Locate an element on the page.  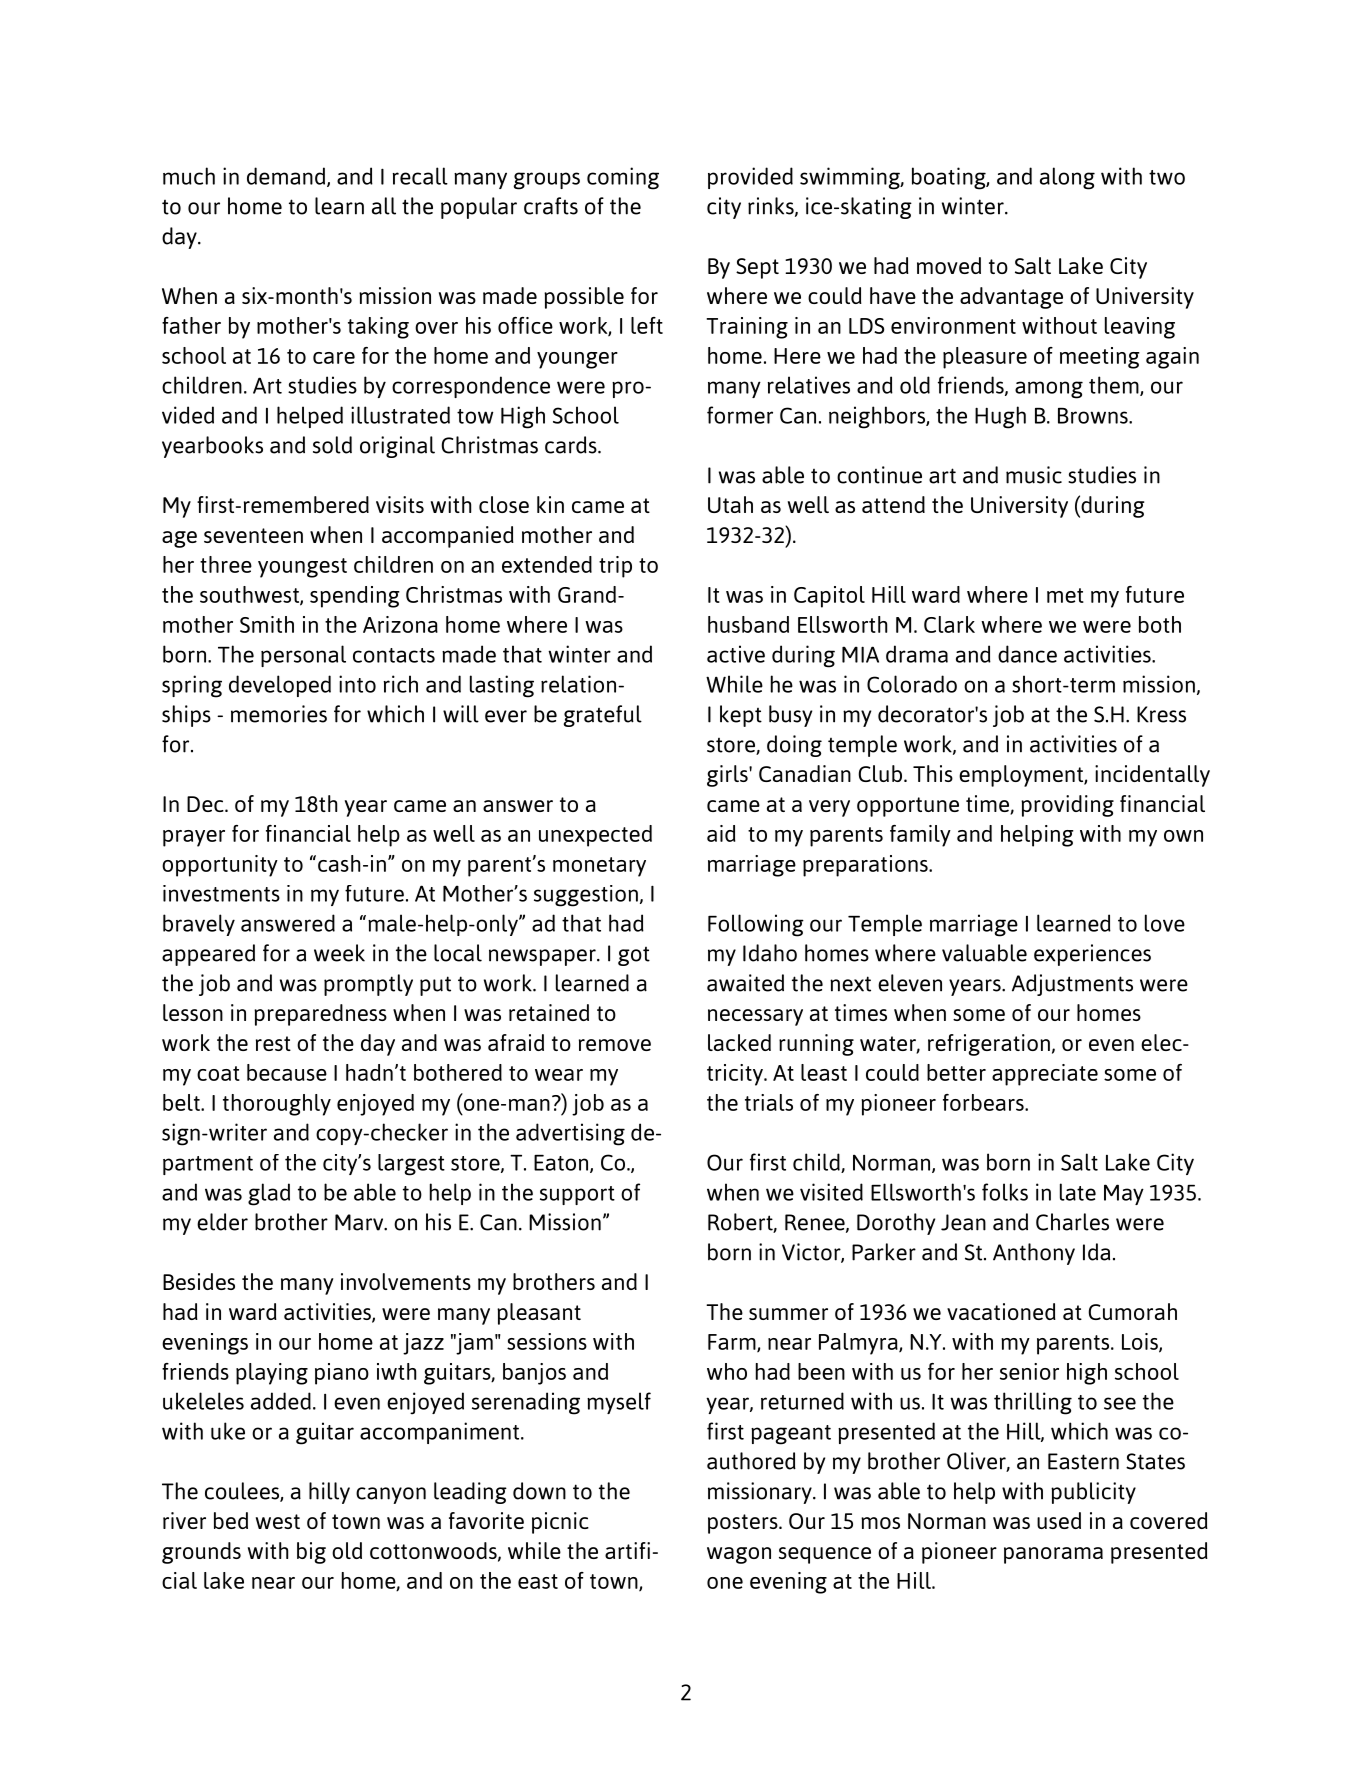
demand is located at coordinates (287, 177).
